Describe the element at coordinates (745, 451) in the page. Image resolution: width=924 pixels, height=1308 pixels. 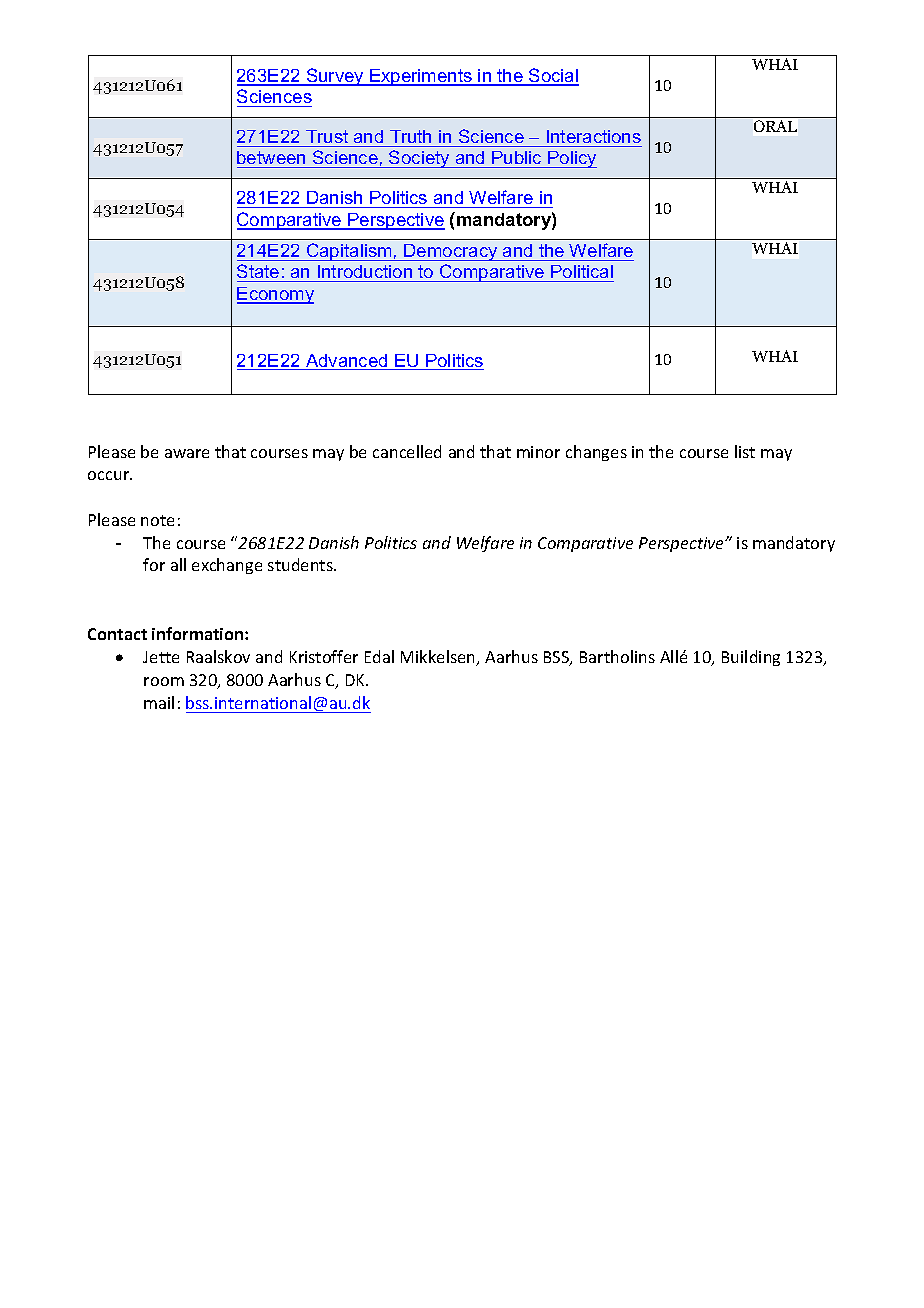
I see `list` at that location.
